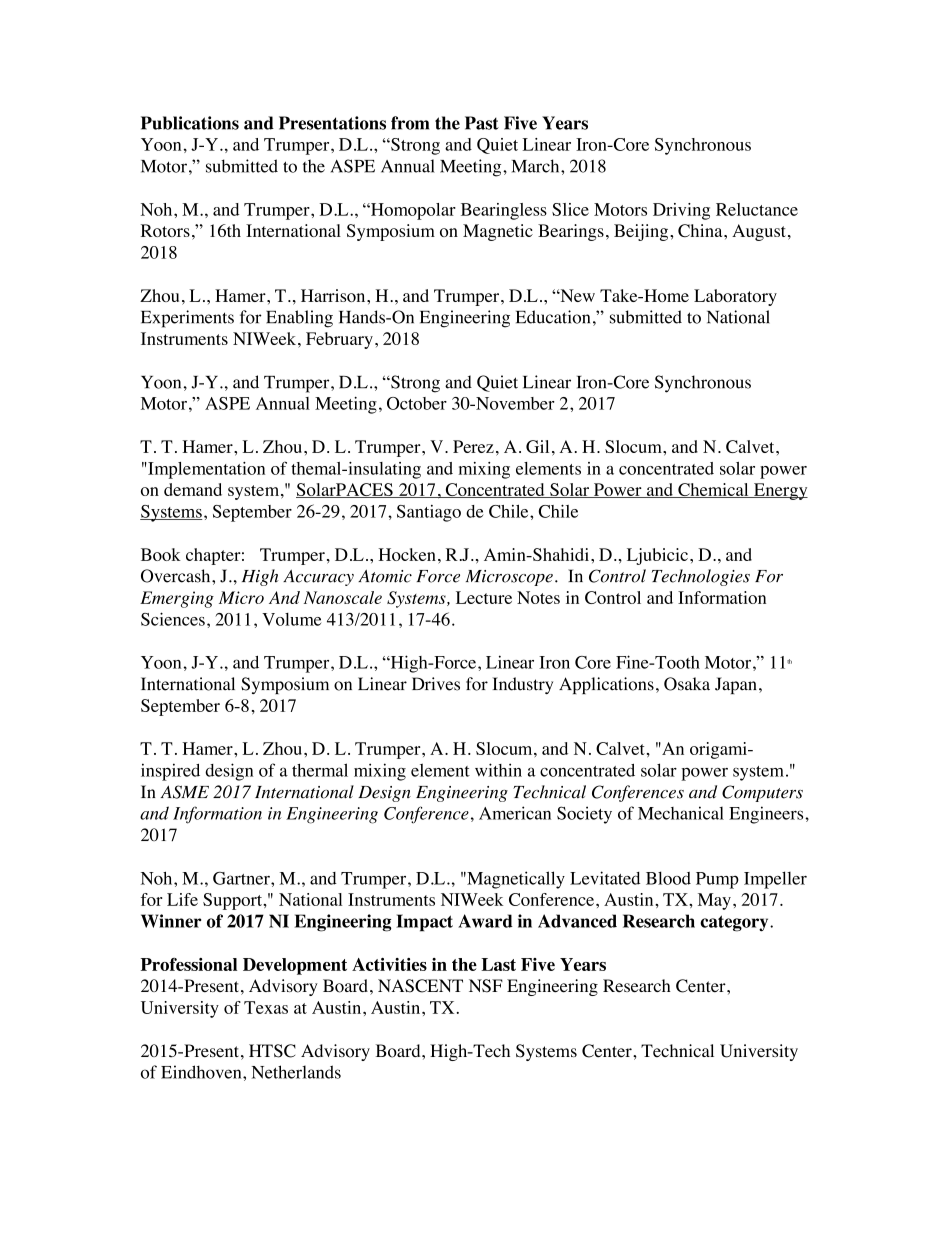  Describe the element at coordinates (202, 1072) in the screenshot. I see `Eindhoven` at that location.
